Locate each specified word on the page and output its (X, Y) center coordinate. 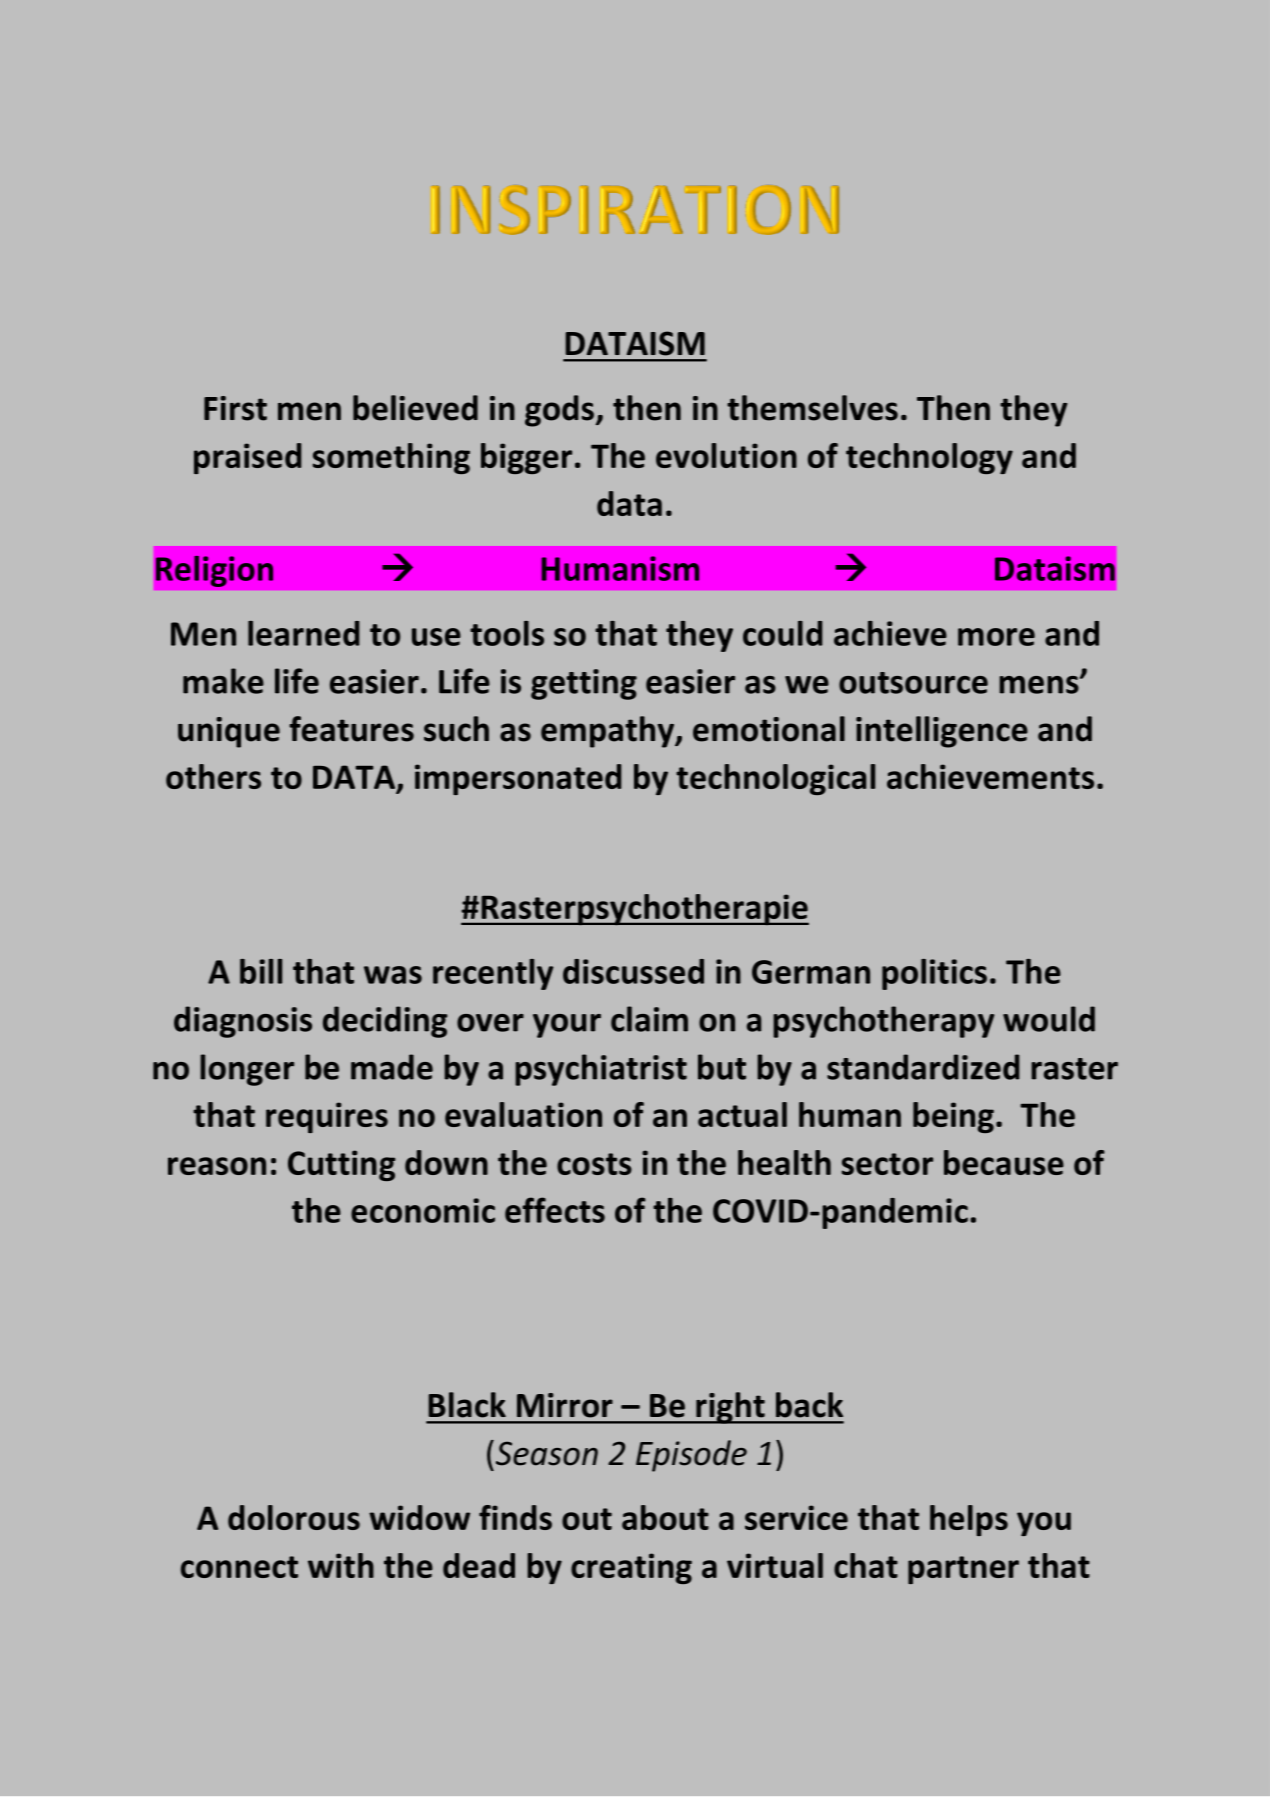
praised (247, 458)
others (213, 776)
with (341, 1565)
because (1004, 1162)
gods (559, 411)
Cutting (341, 1165)
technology (929, 458)
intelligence (942, 732)
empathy (609, 732)
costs (594, 1164)
